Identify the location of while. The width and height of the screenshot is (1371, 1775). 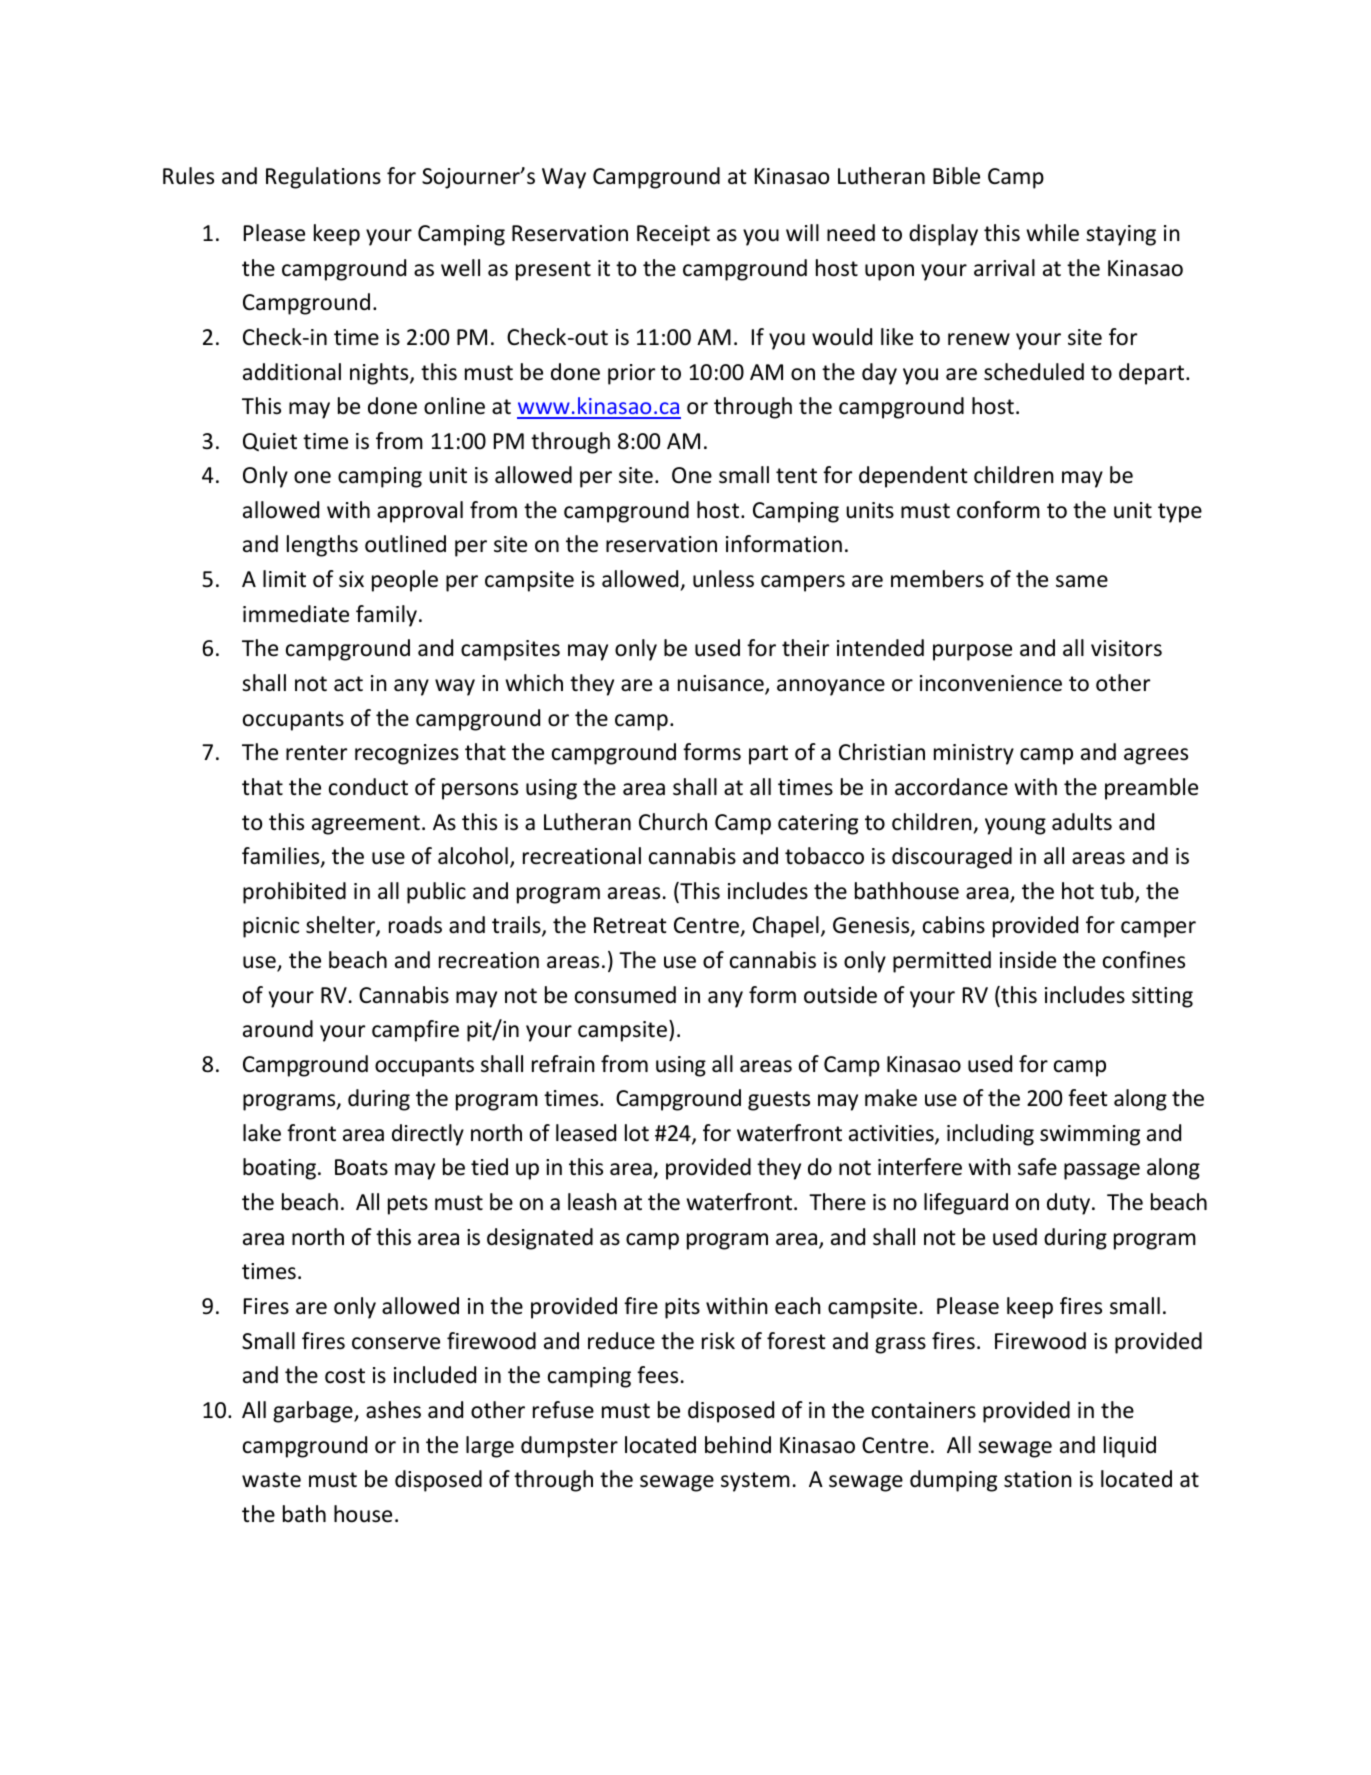
(1052, 233).
